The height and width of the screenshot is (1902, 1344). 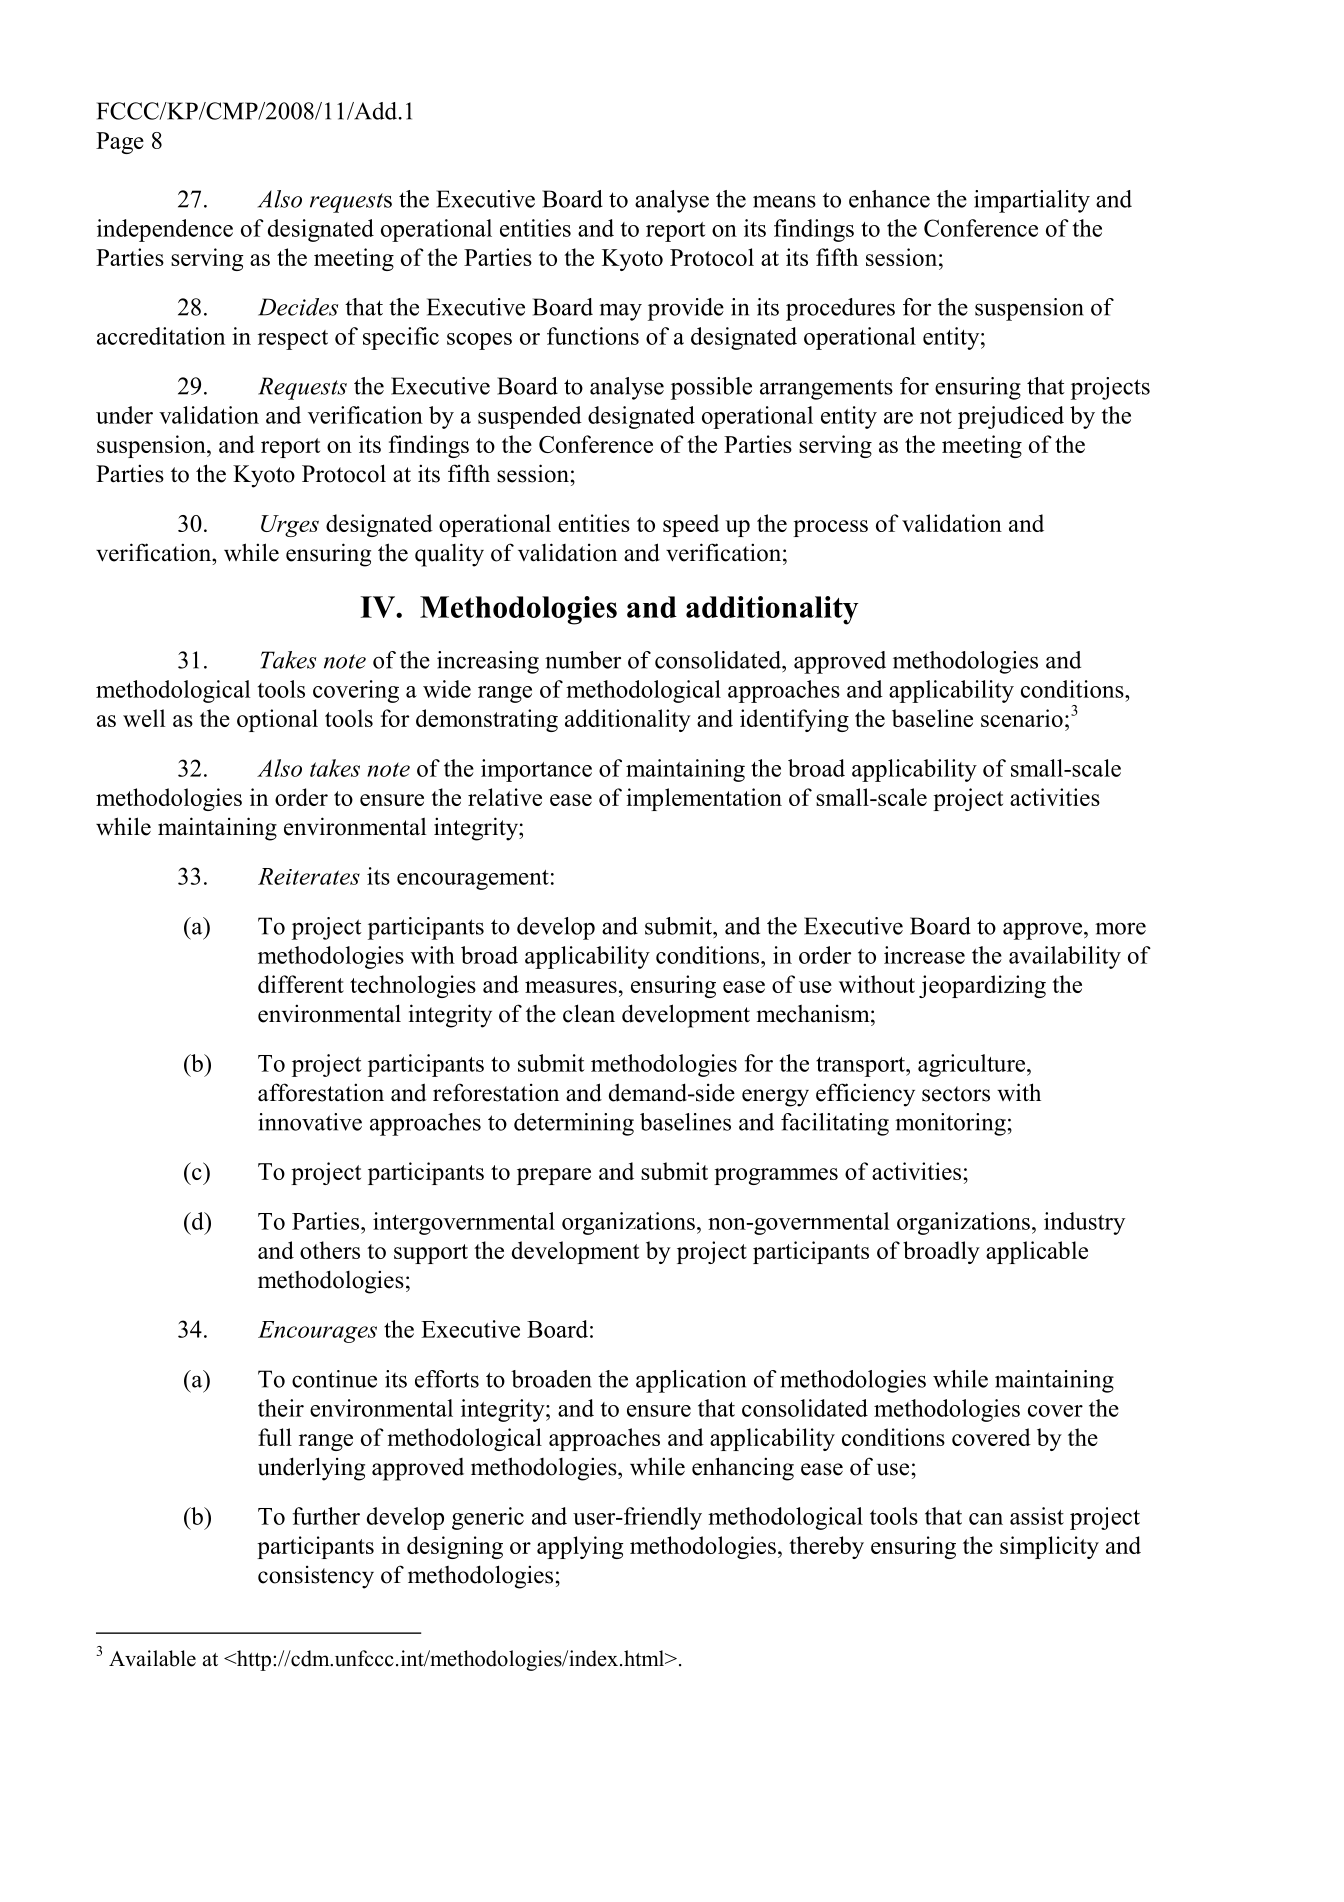 What do you see at coordinates (580, 1547) in the screenshot?
I see `applying` at bounding box center [580, 1547].
